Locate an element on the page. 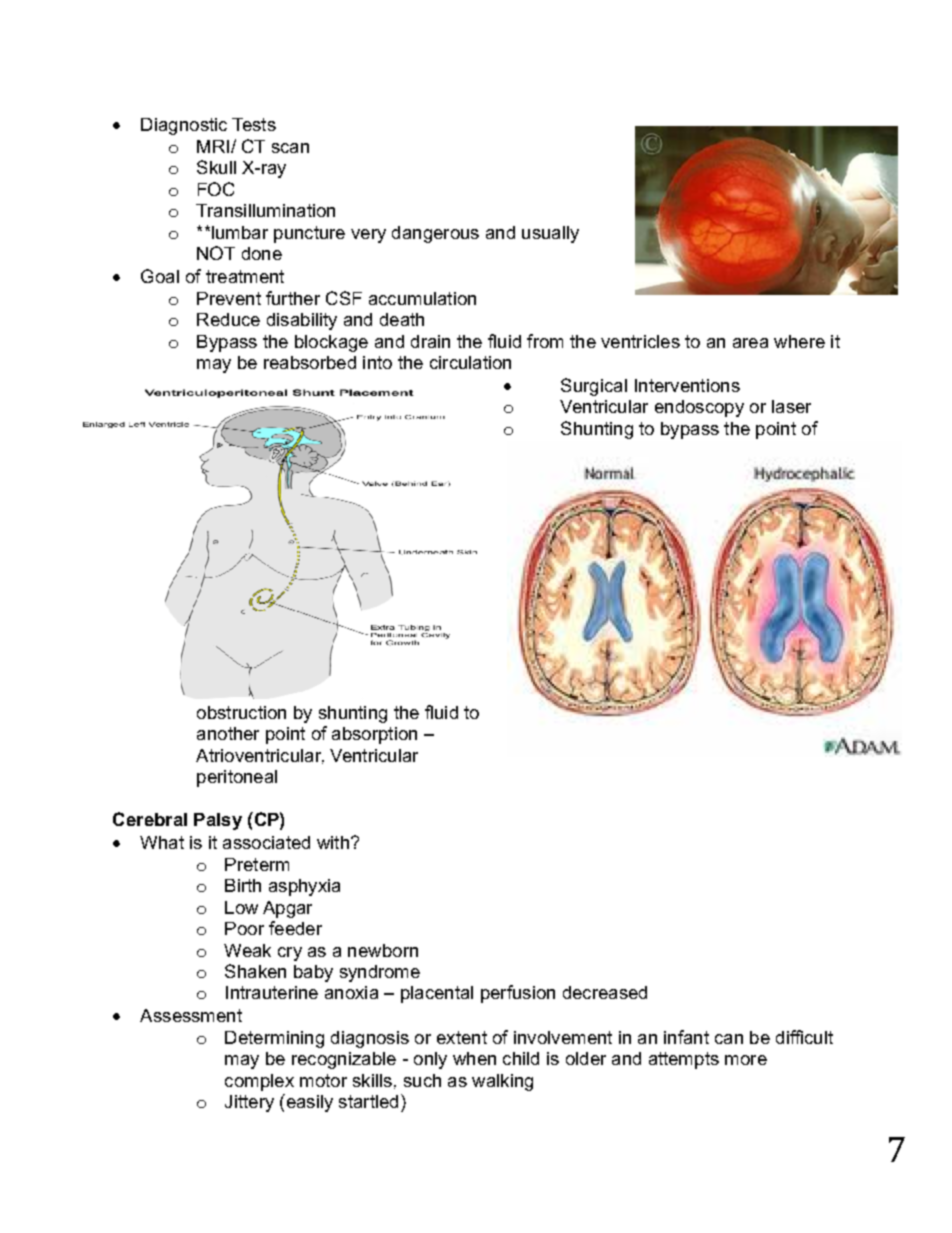 The height and width of the document is (1233, 952). endoscopy is located at coordinates (699, 408).
